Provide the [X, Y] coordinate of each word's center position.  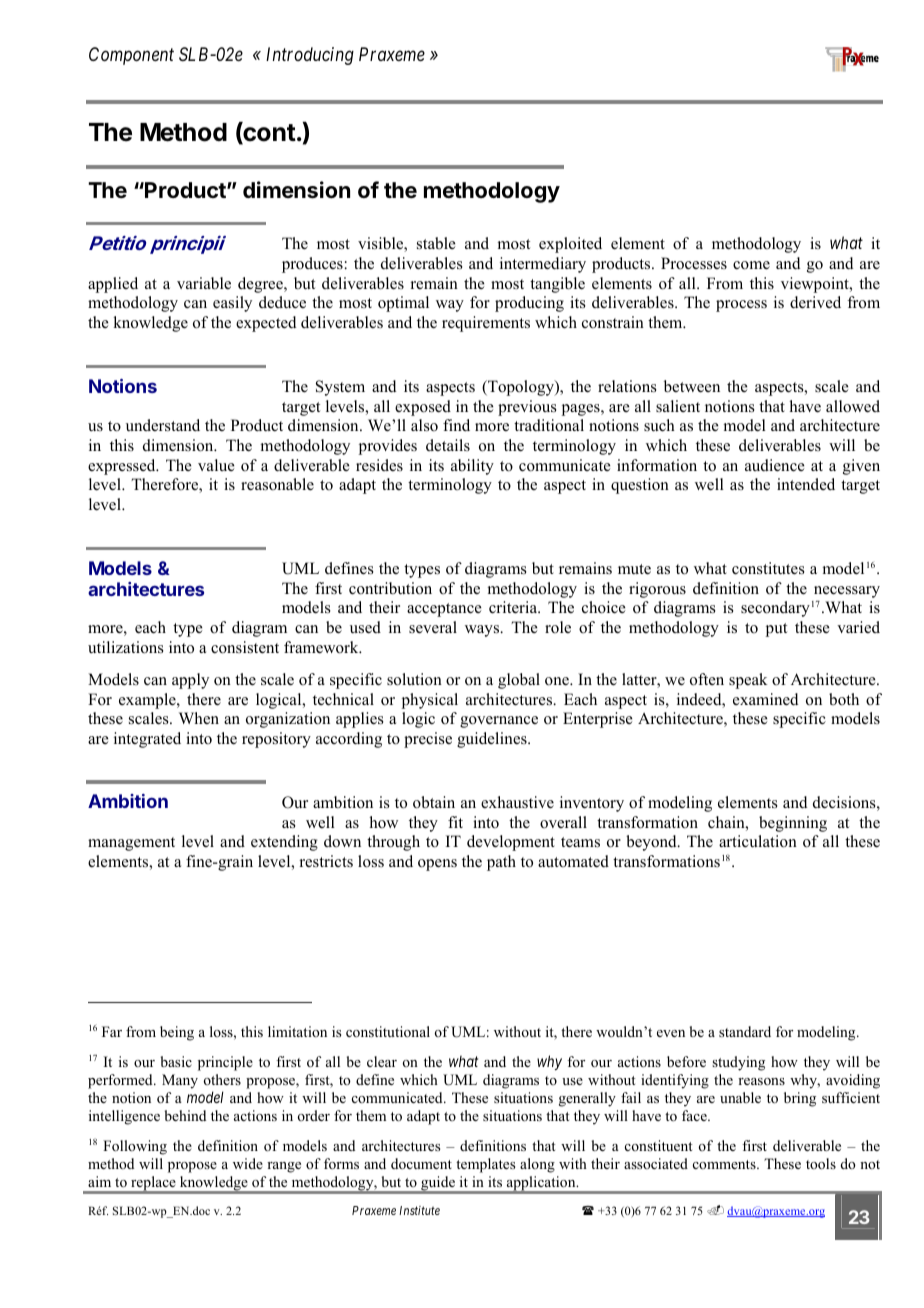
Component [131, 56]
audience [775, 465]
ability [472, 467]
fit [455, 822]
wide [248, 1163]
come [751, 265]
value [216, 465]
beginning [793, 824]
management [131, 844]
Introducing [310, 56]
